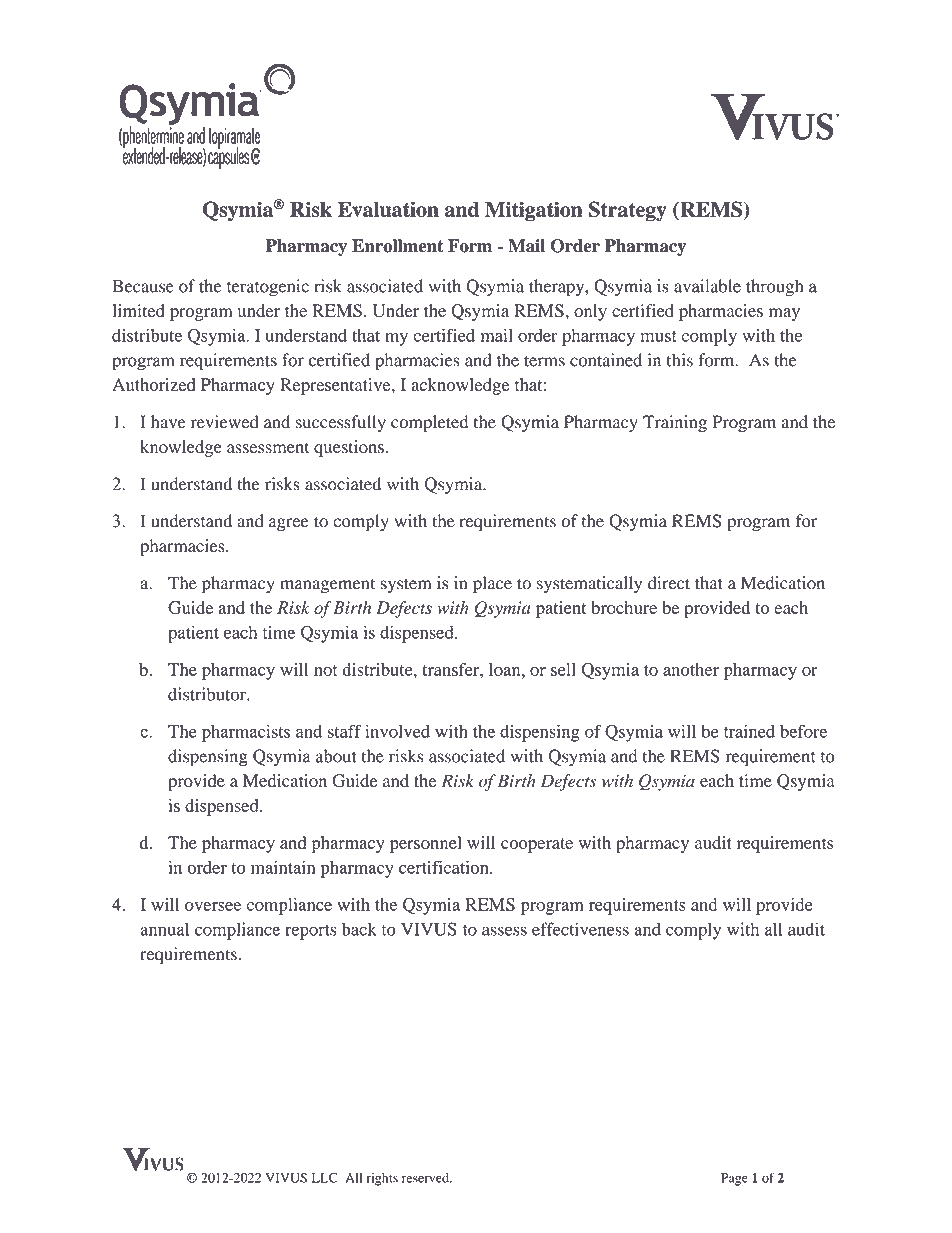 Image resolution: width=952 pixels, height=1233 pixels. What do you see at coordinates (325, 1177) in the document?
I see `LLC` at bounding box center [325, 1177].
